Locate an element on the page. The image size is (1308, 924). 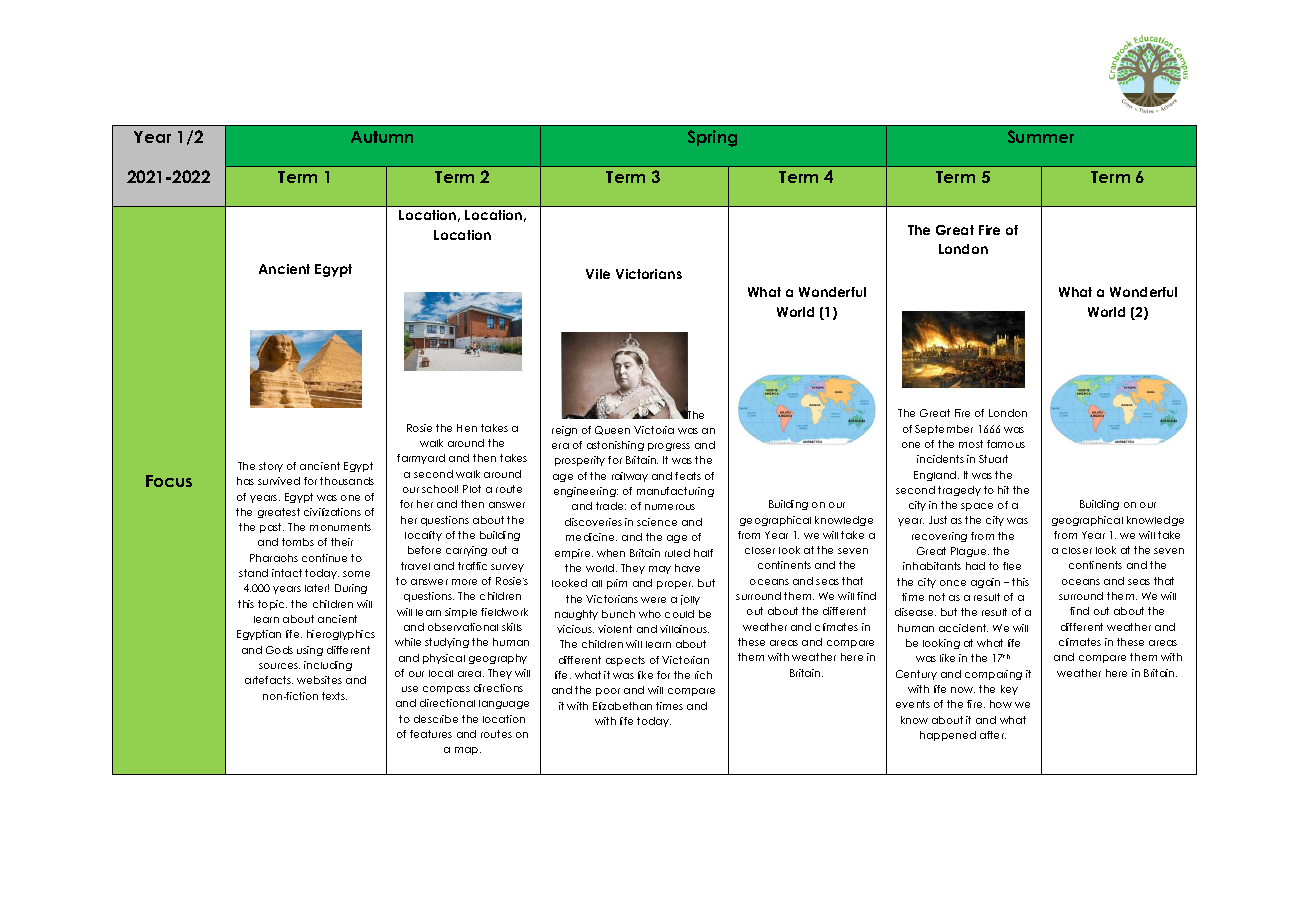
survived is located at coordinates (279, 481).
